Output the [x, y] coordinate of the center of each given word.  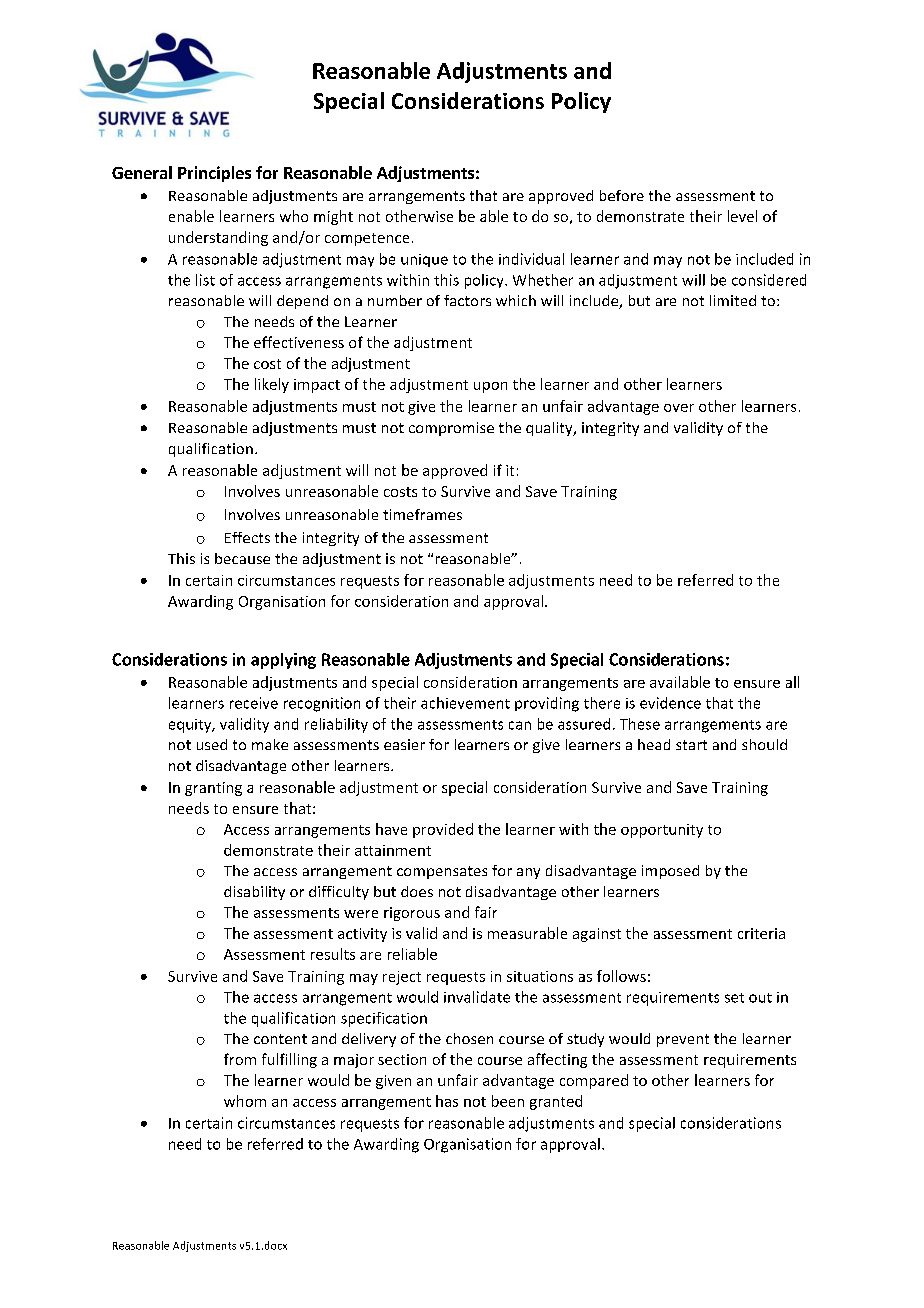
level [742, 216]
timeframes [422, 514]
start [691, 745]
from [240, 1059]
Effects [247, 537]
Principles [214, 174]
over [679, 408]
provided [443, 830]
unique [424, 260]
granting [213, 789]
